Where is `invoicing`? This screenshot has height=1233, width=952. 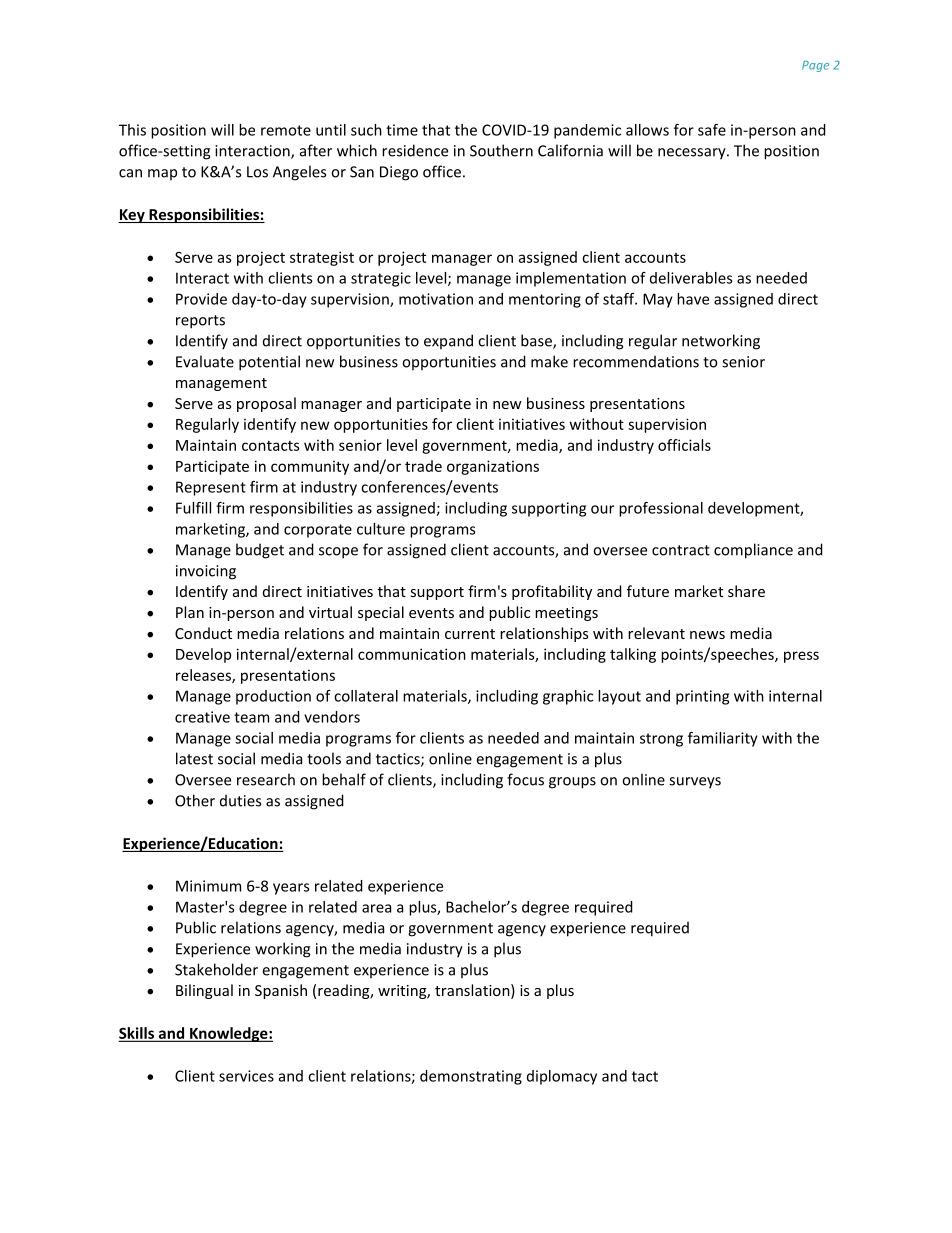
invoicing is located at coordinates (206, 572).
